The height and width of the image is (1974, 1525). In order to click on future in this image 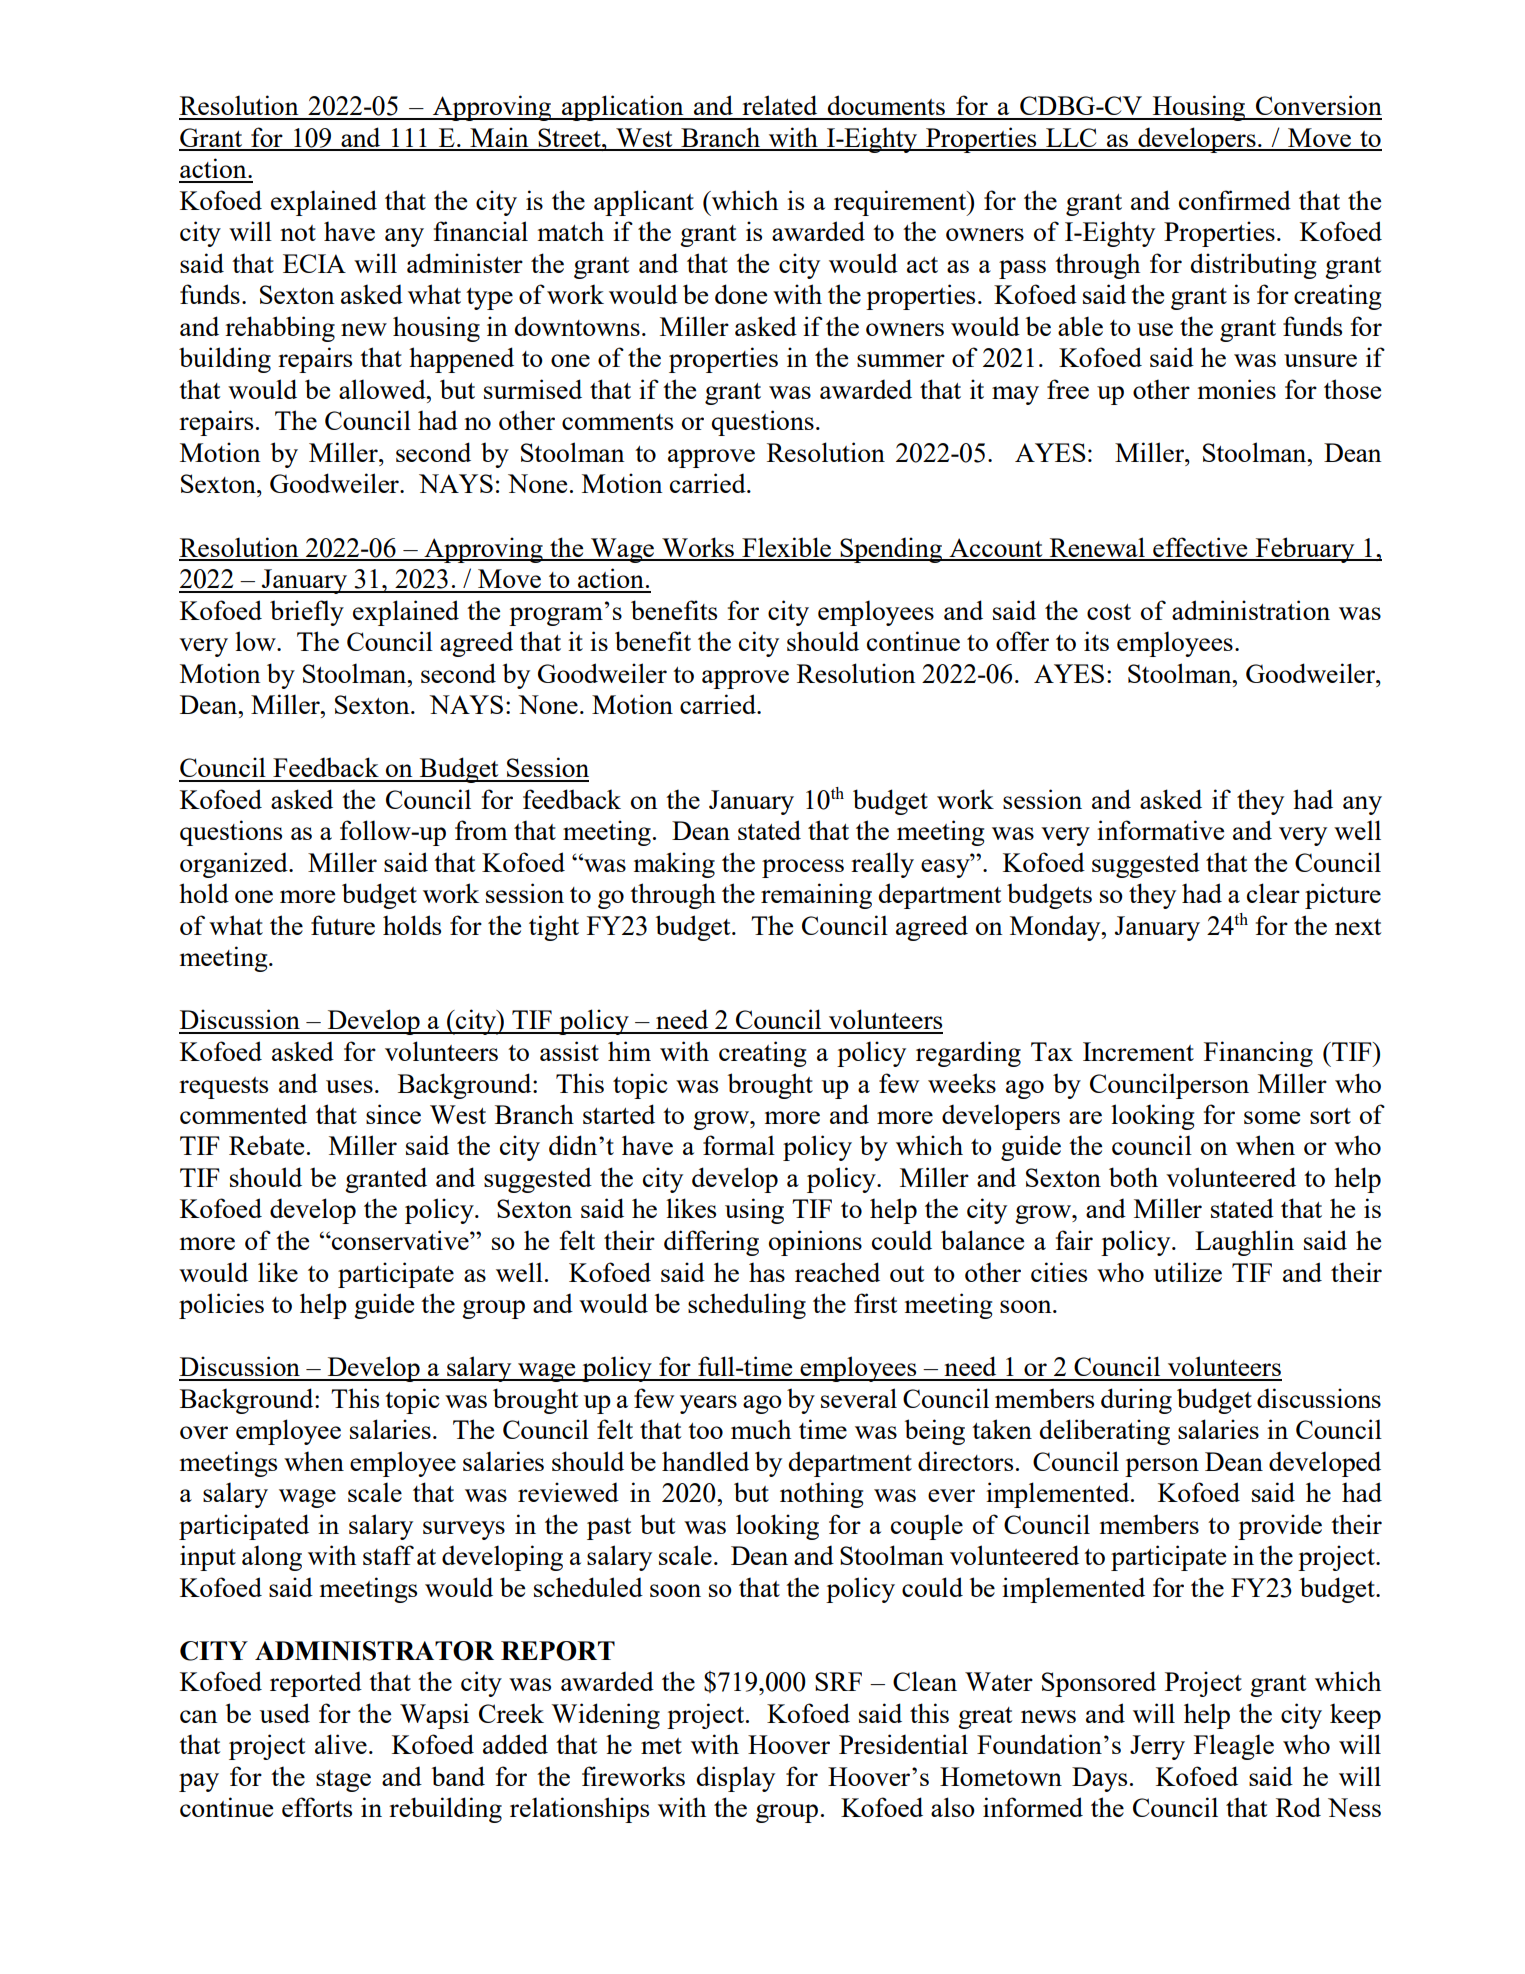, I will do `click(343, 925)`.
